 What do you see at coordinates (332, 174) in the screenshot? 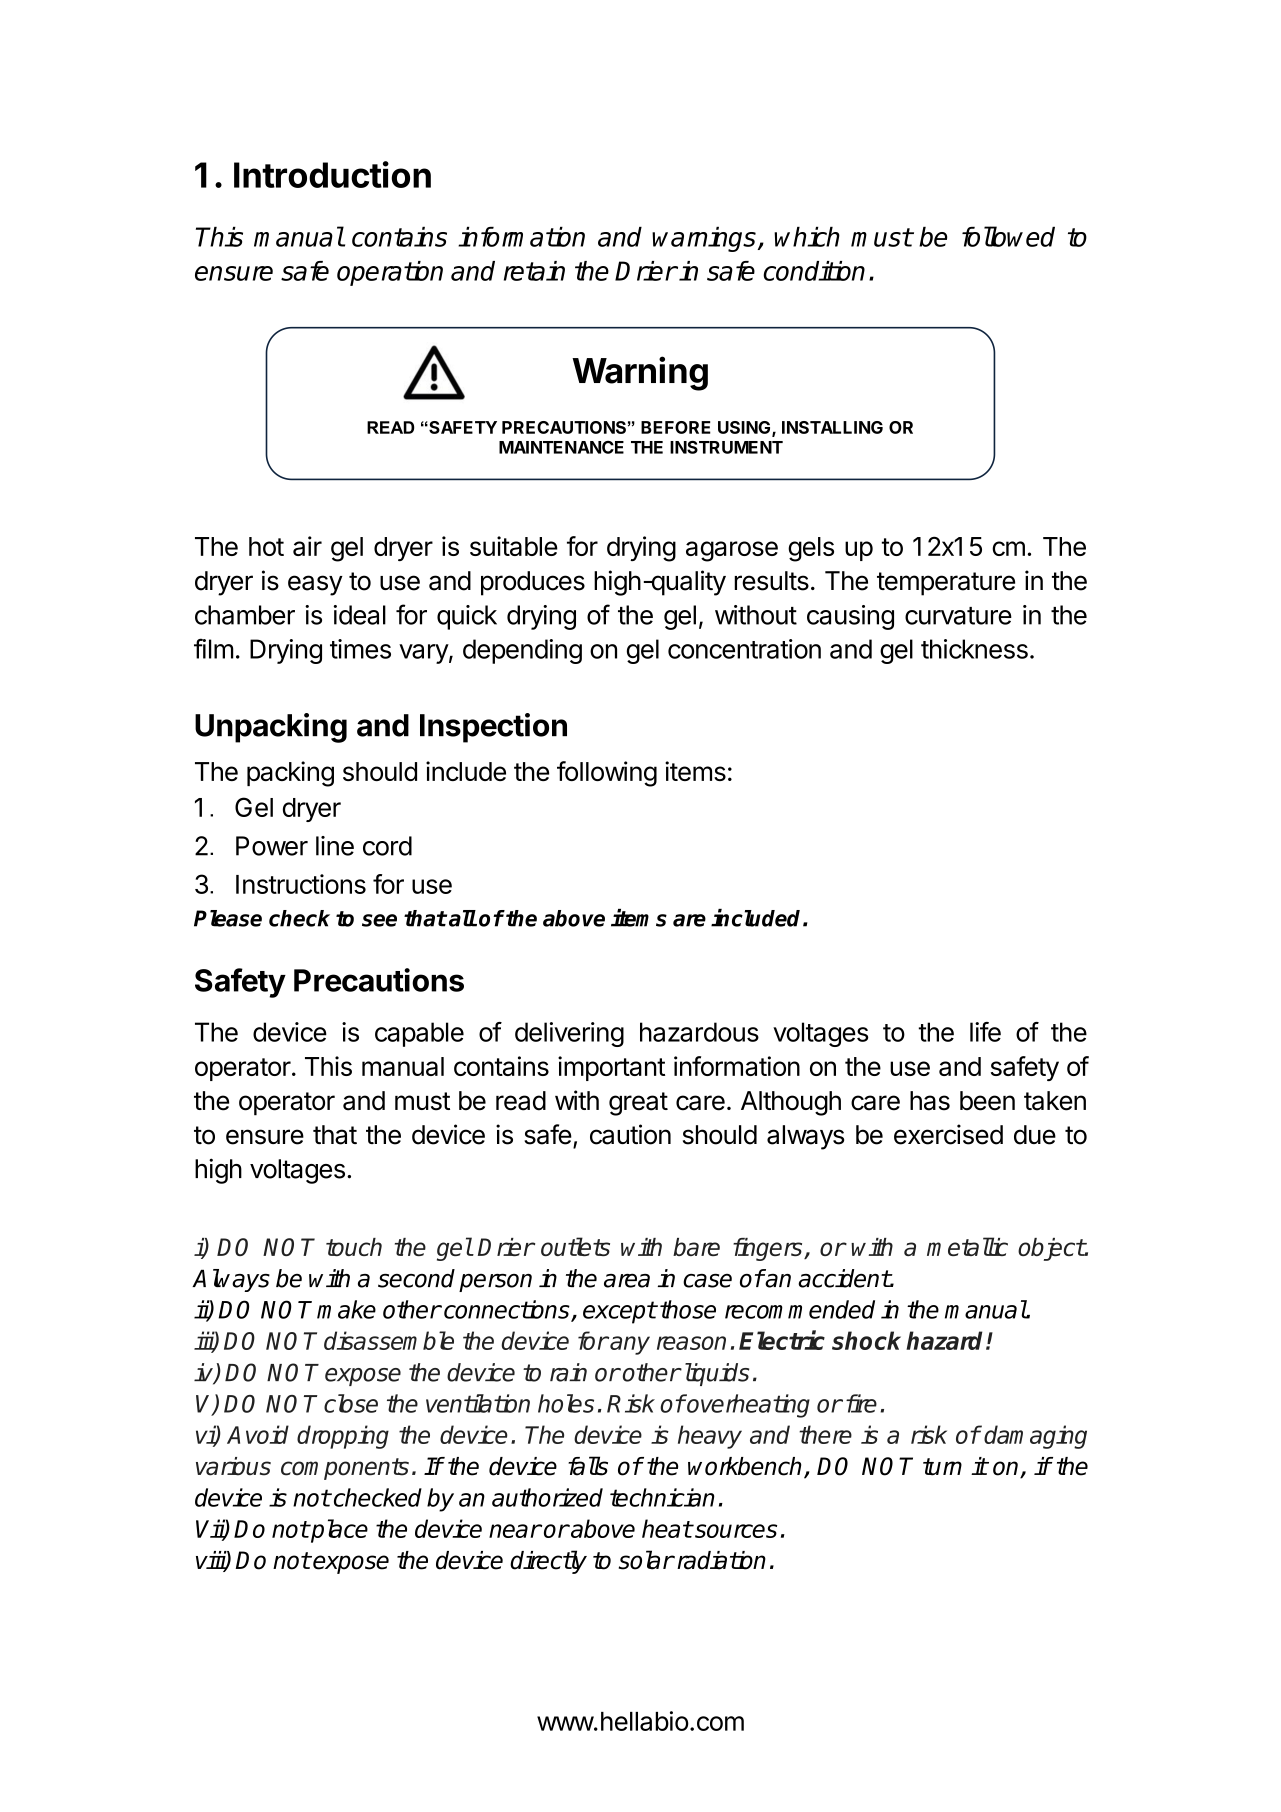
I see `Introduction` at bounding box center [332, 174].
